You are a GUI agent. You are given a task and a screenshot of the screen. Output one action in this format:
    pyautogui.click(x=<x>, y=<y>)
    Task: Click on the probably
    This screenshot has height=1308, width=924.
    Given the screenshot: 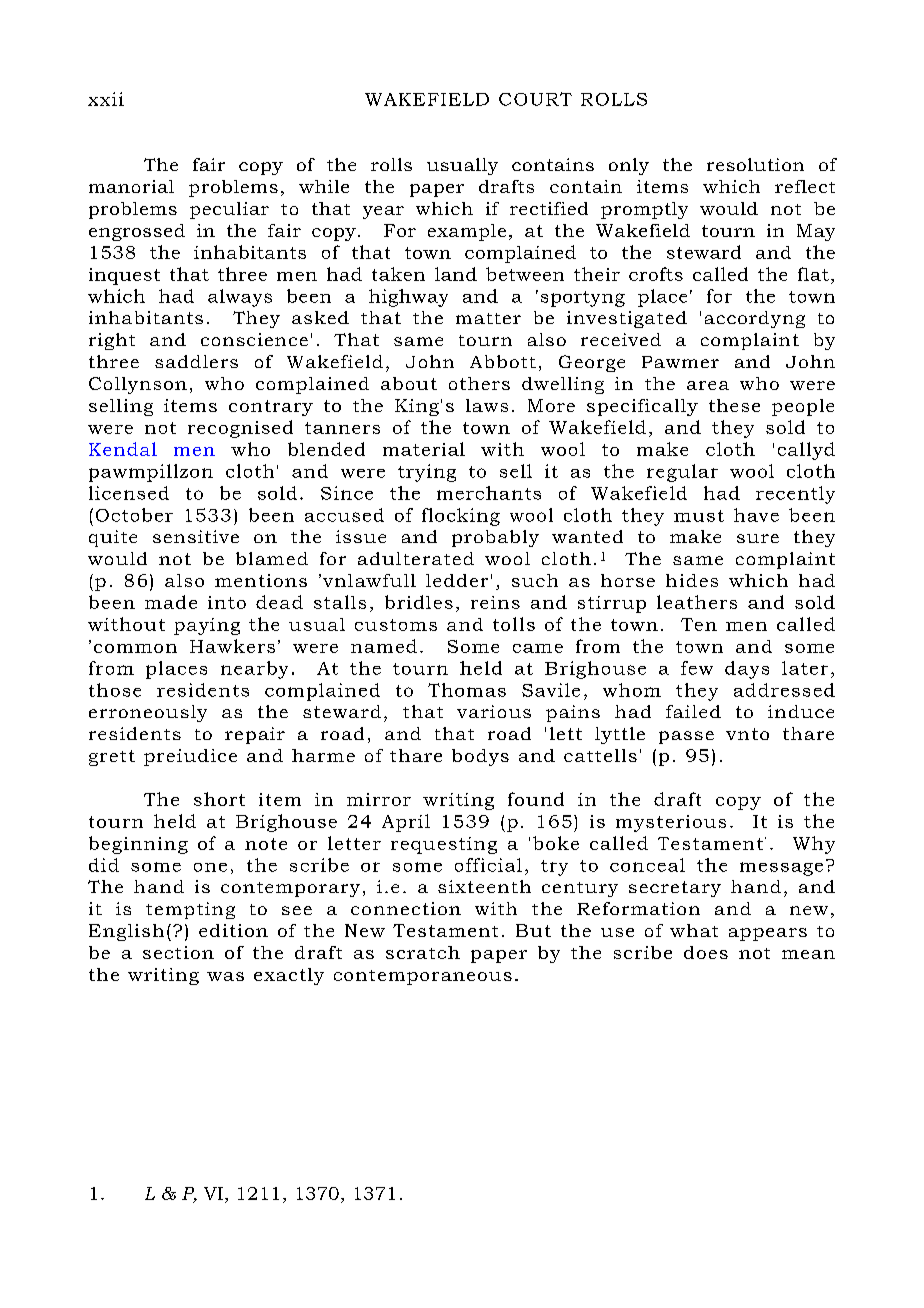 What is the action you would take?
    pyautogui.click(x=495, y=538)
